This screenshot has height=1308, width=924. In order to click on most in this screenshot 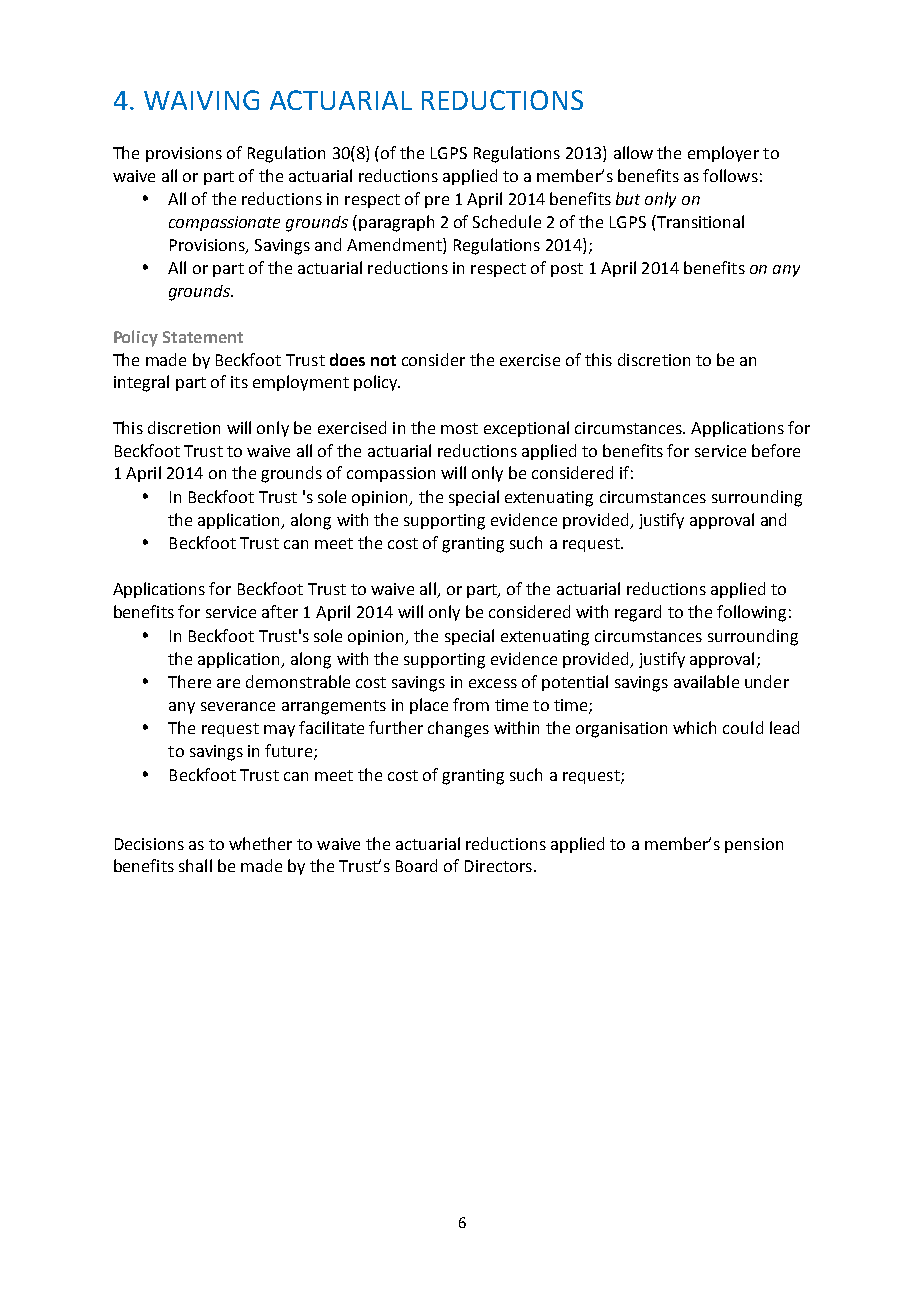, I will do `click(459, 428)`.
